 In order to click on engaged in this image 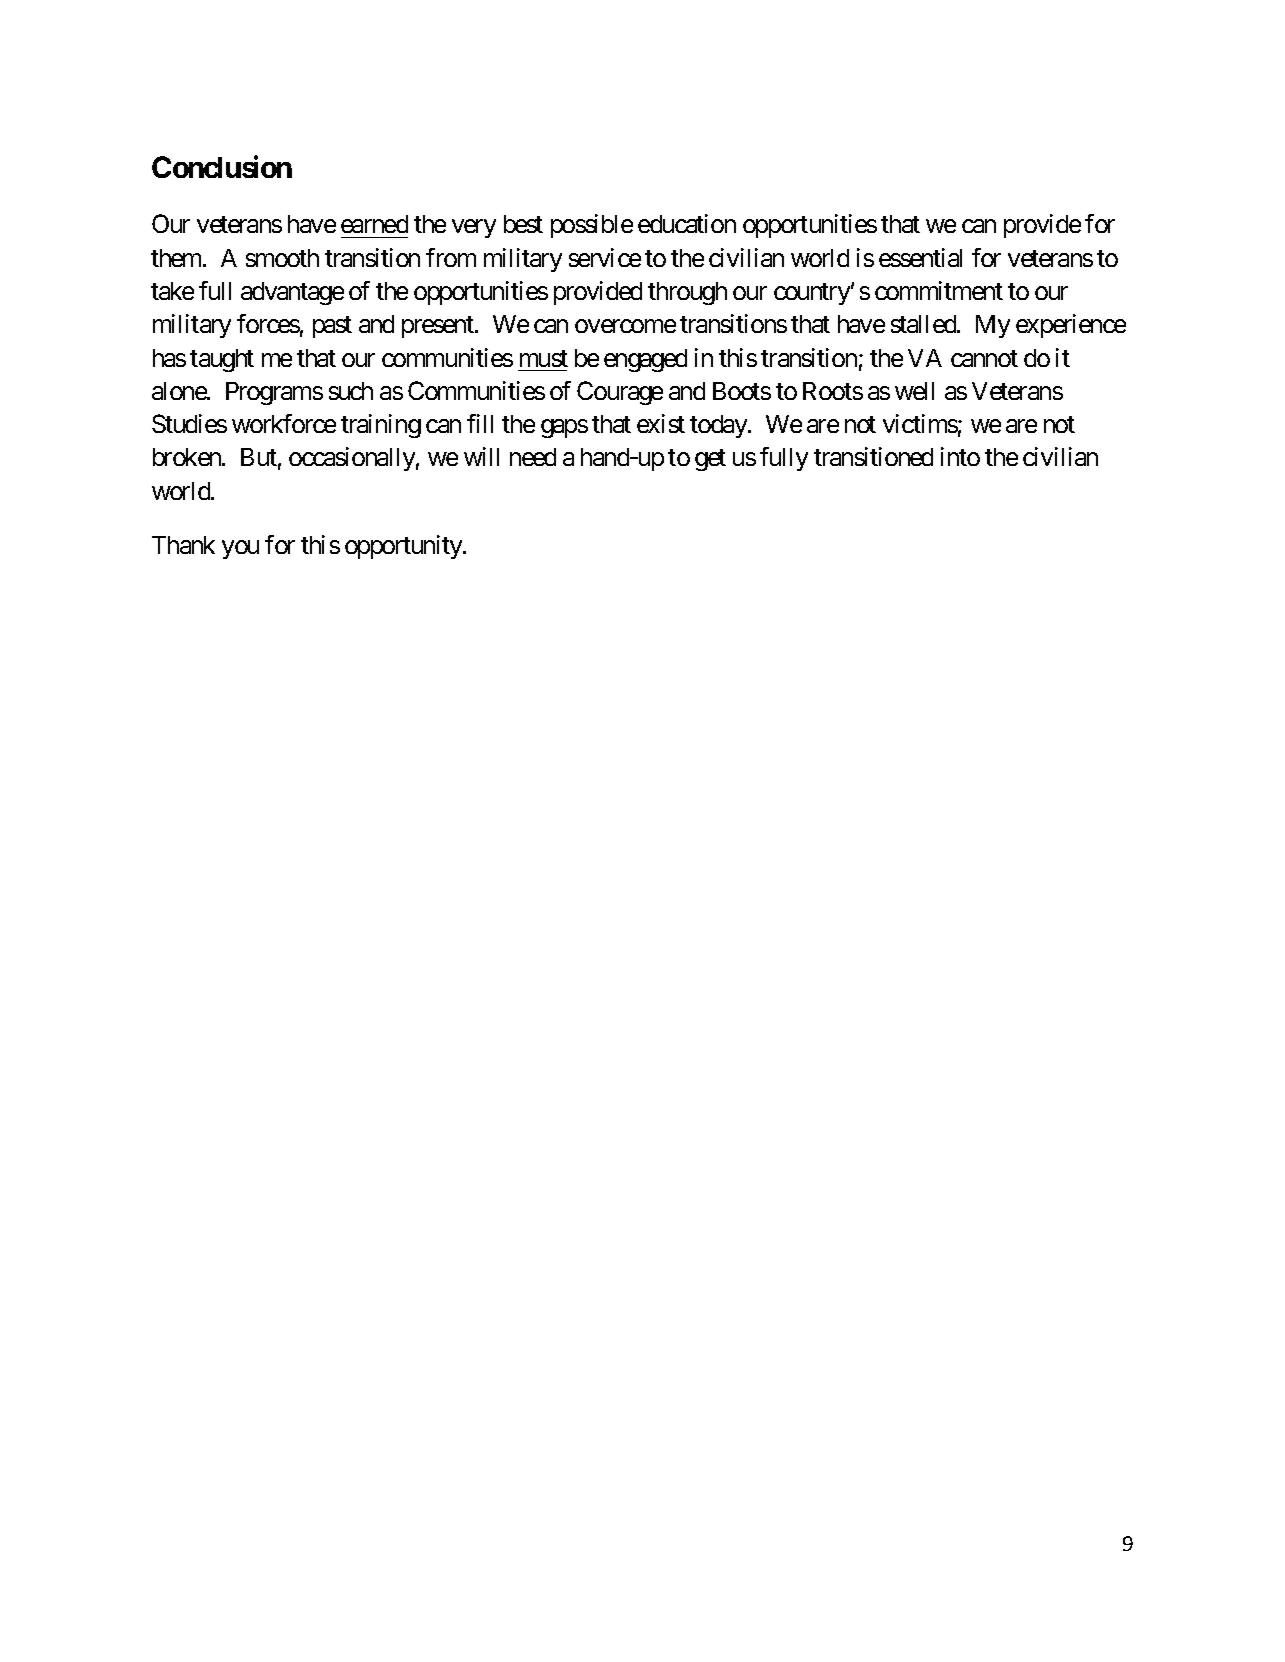, I will do `click(645, 360)`.
